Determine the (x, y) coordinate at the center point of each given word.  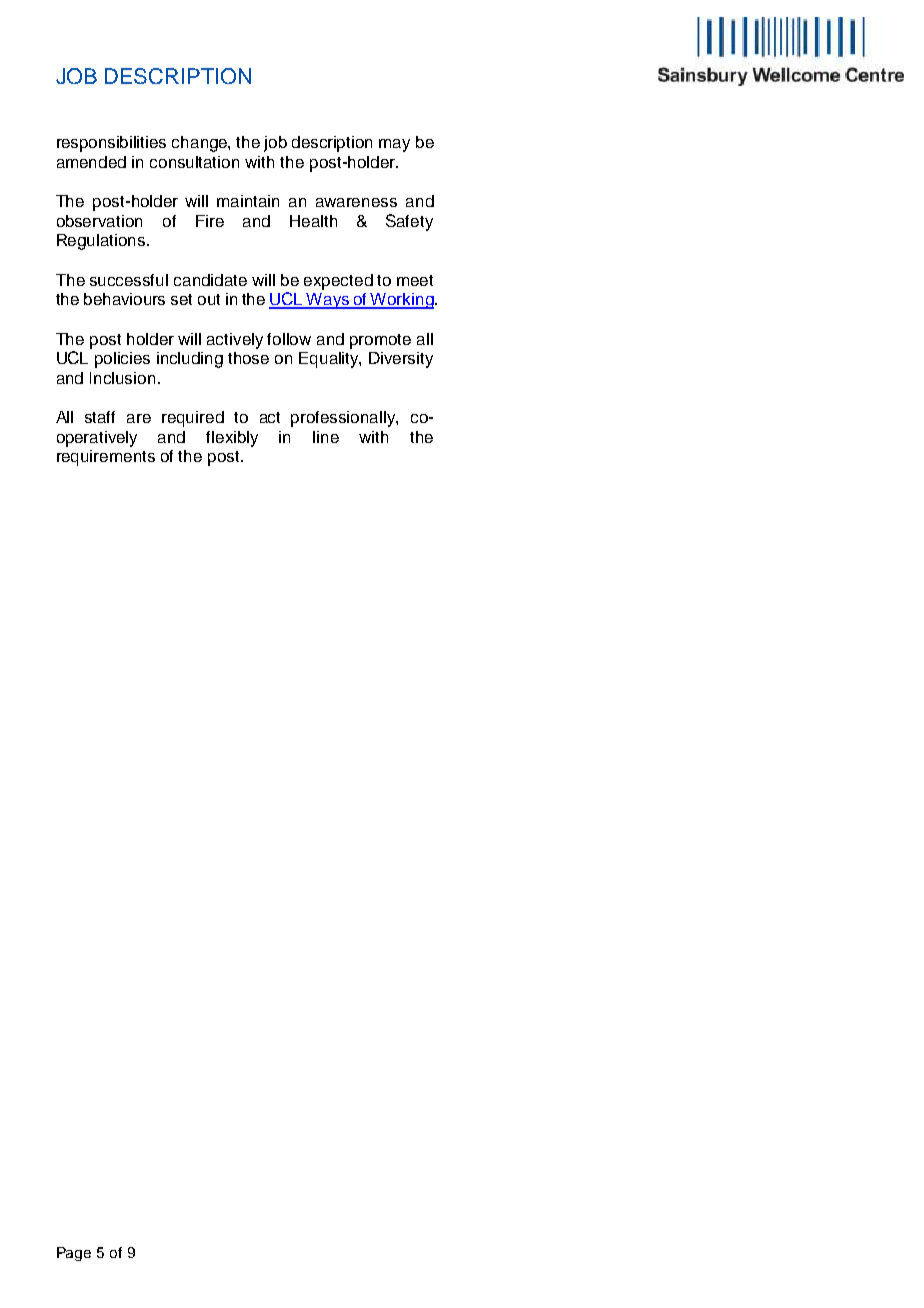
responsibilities (111, 144)
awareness (356, 202)
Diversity (401, 360)
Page (74, 1254)
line (326, 437)
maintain (248, 201)
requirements (106, 458)
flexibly (232, 439)
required (193, 419)
